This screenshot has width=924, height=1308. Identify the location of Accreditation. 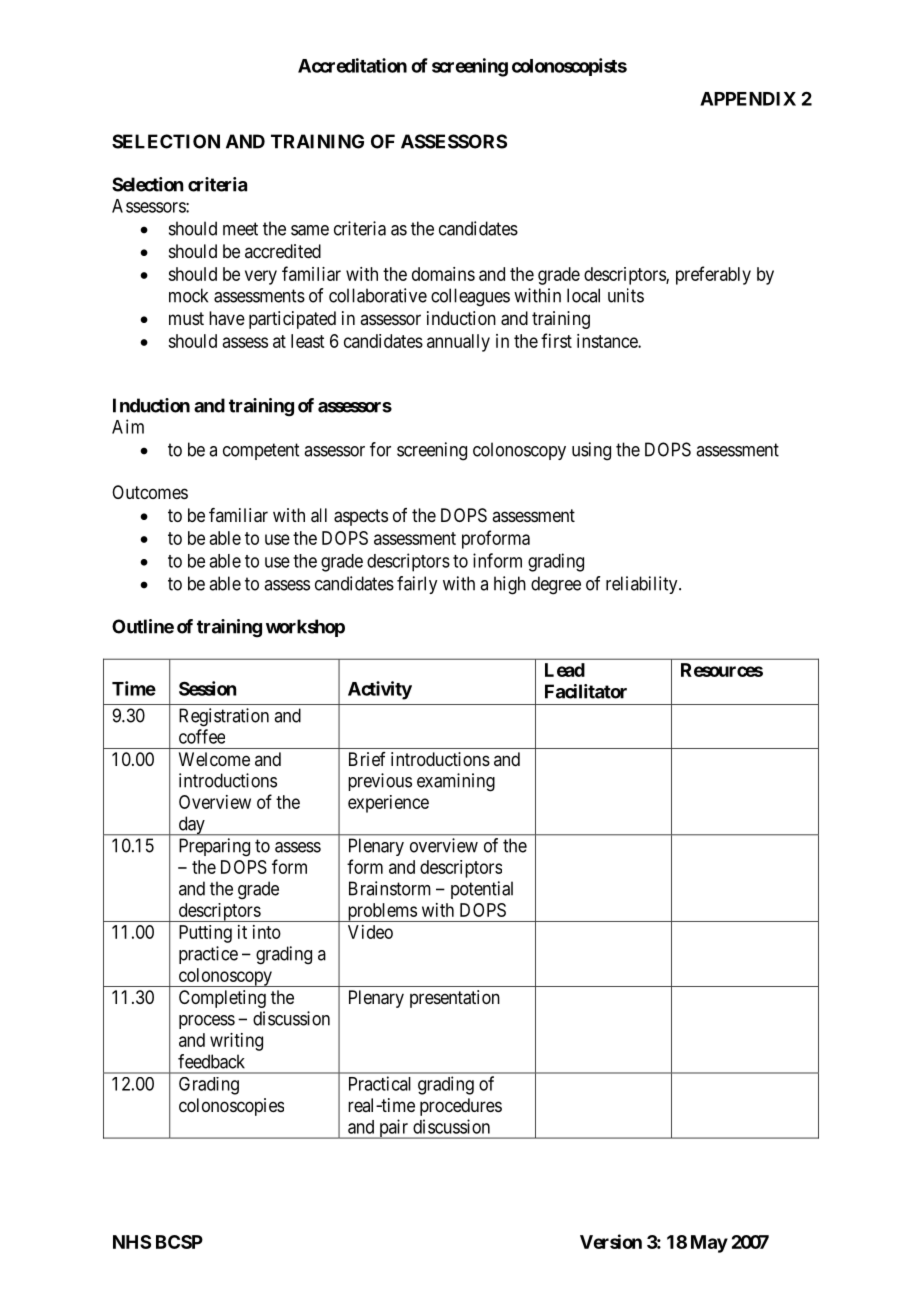
(352, 65).
